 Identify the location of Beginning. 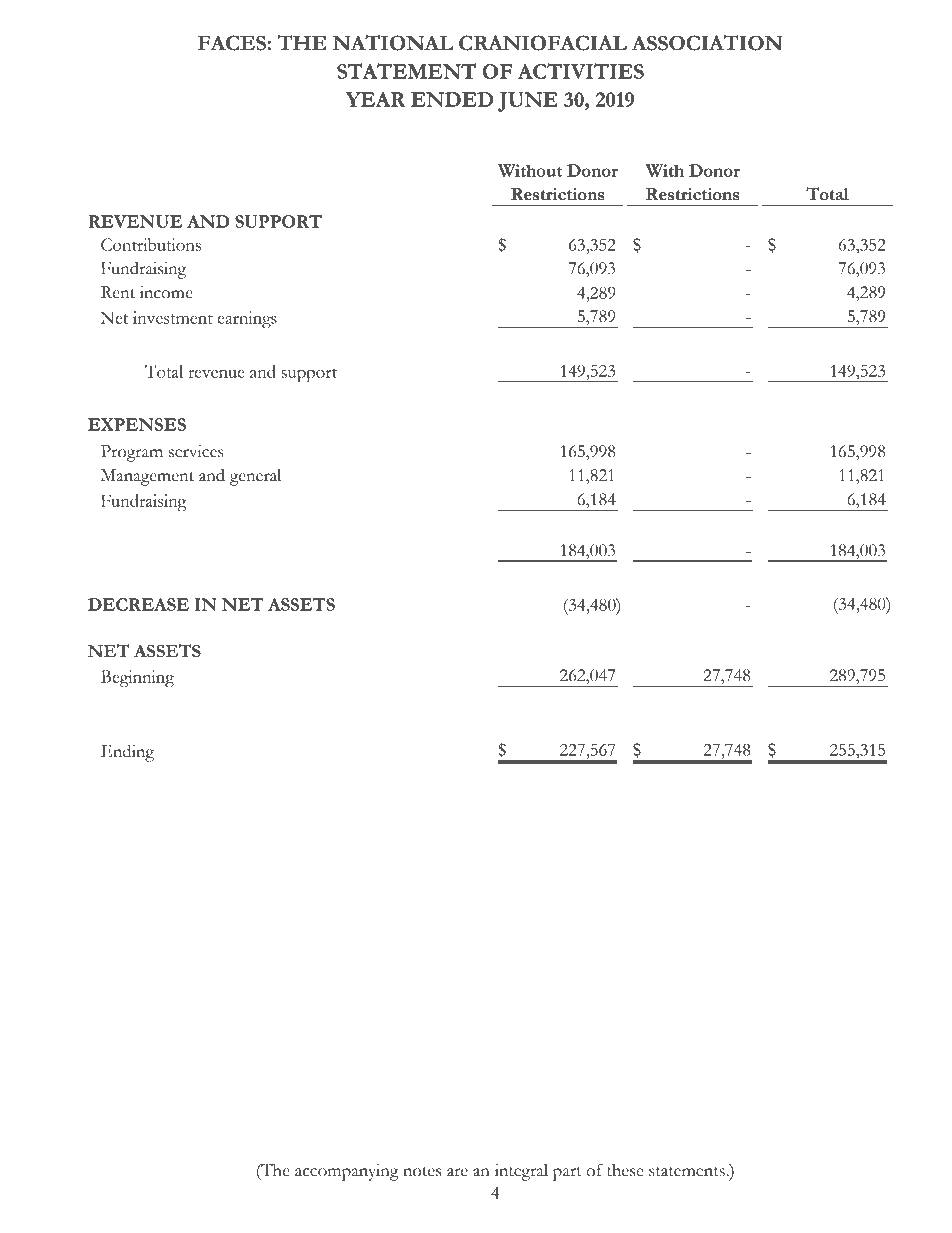
(137, 678).
